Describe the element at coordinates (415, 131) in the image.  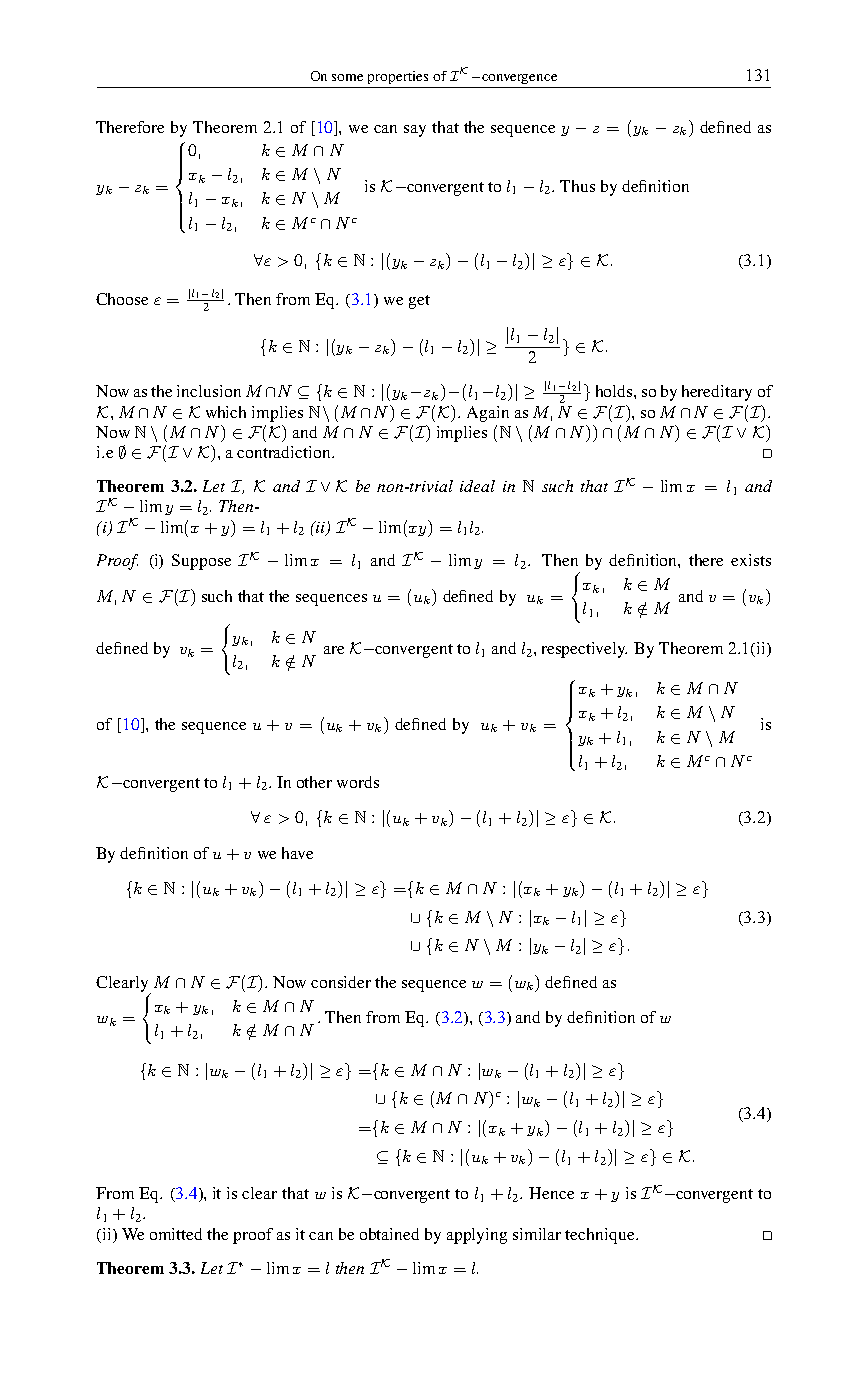
I see `say` at that location.
